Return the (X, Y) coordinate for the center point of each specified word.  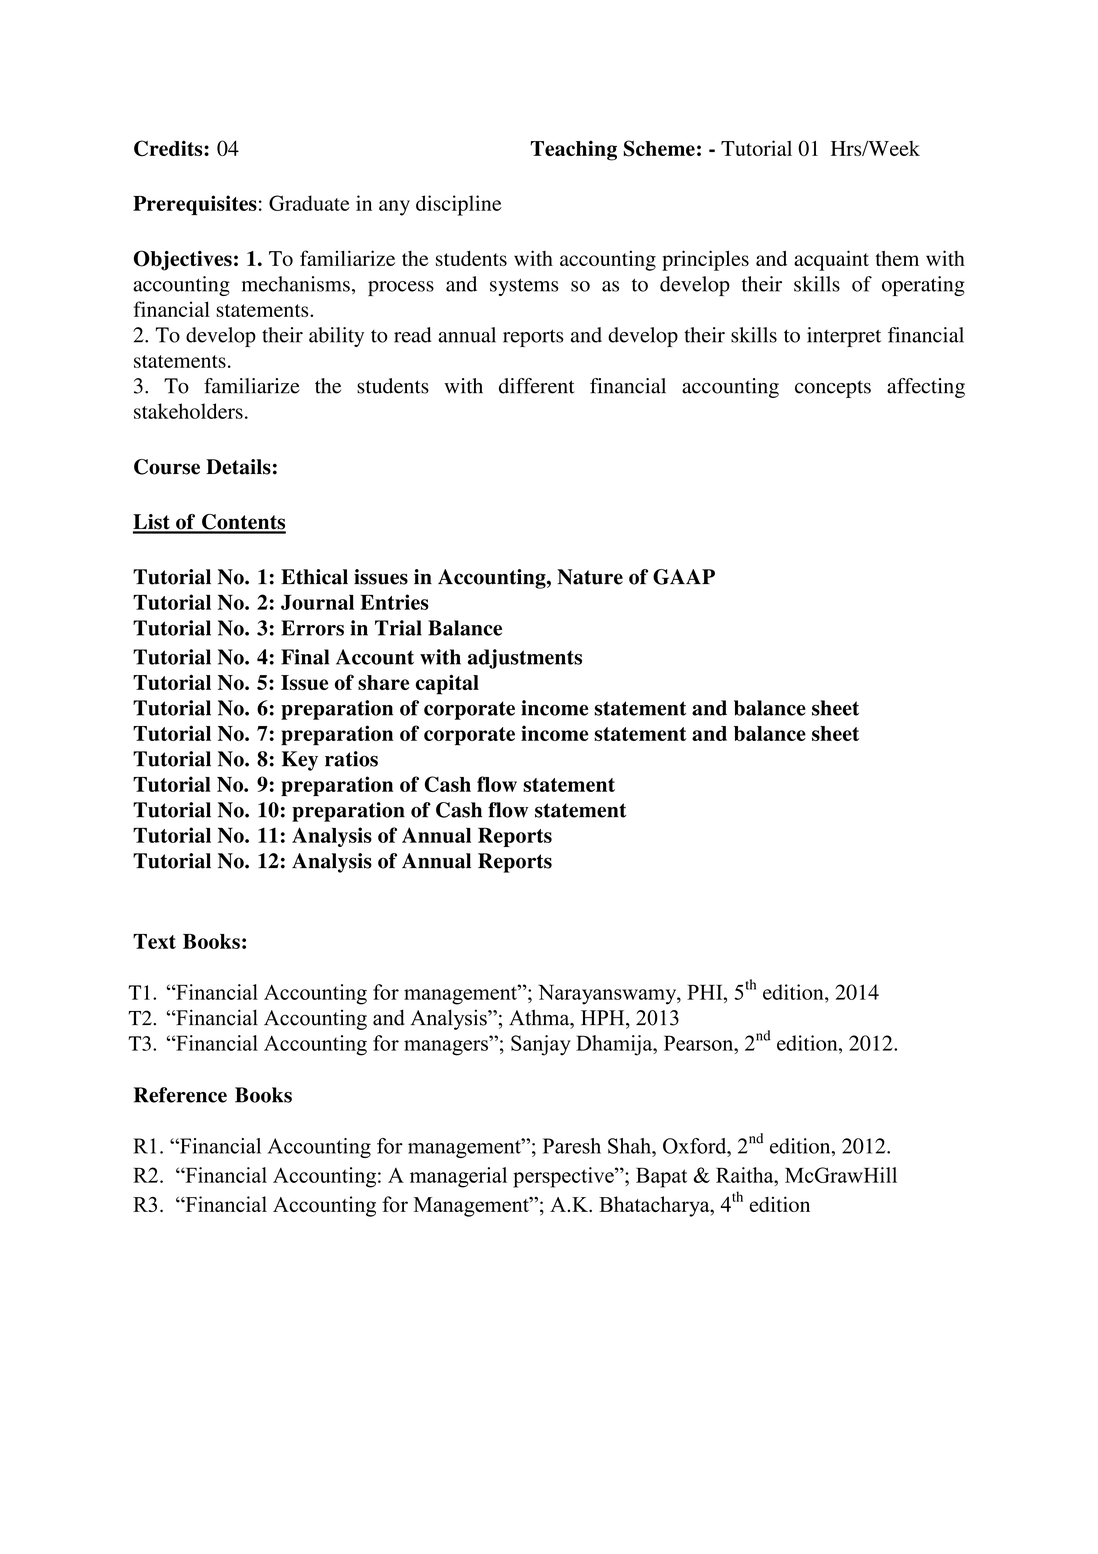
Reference (180, 1095)
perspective (564, 1177)
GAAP (684, 577)
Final (305, 657)
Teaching (573, 150)
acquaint (831, 260)
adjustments (525, 659)
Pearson (700, 1043)
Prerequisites (195, 205)
